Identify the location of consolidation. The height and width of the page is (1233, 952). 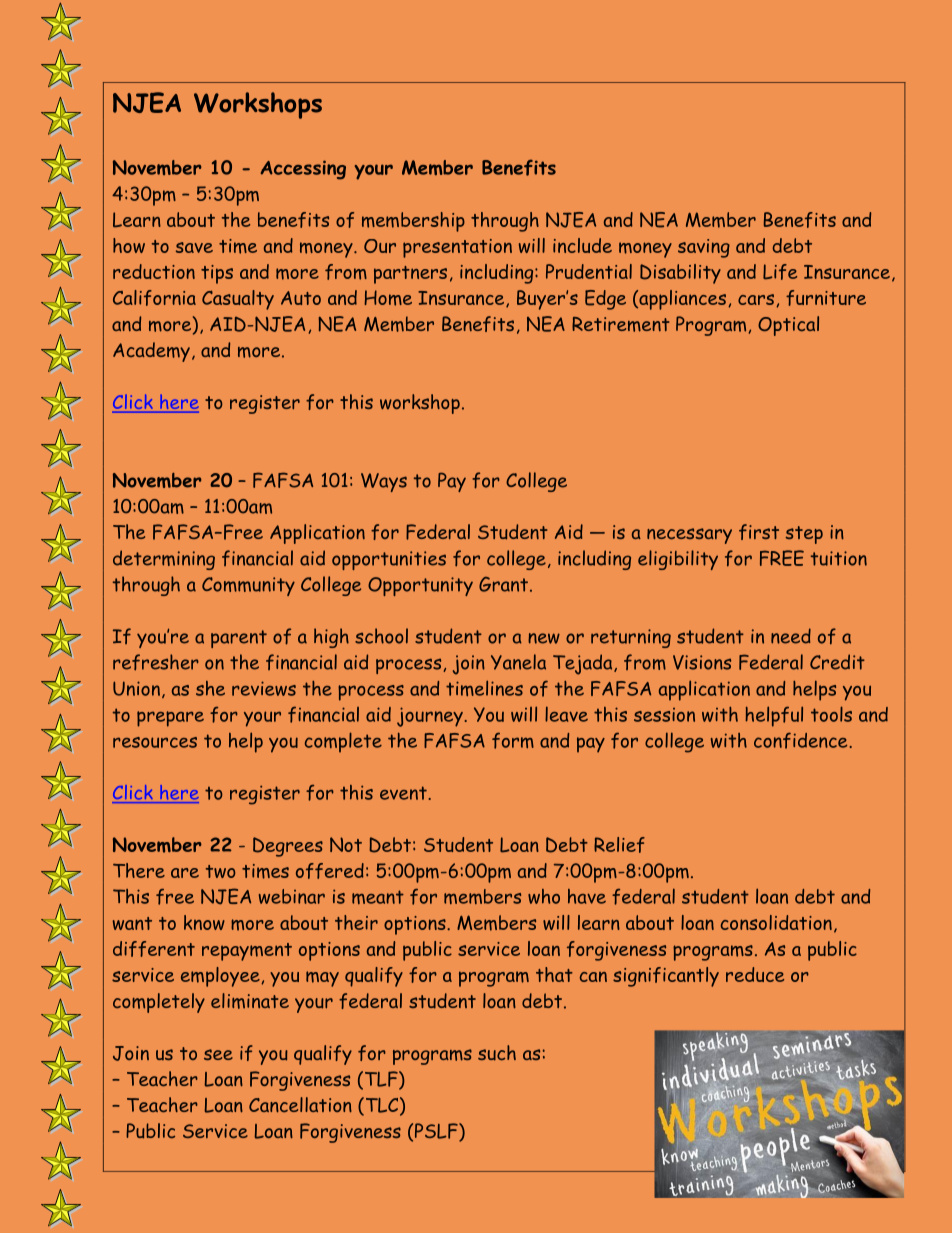
(776, 922).
